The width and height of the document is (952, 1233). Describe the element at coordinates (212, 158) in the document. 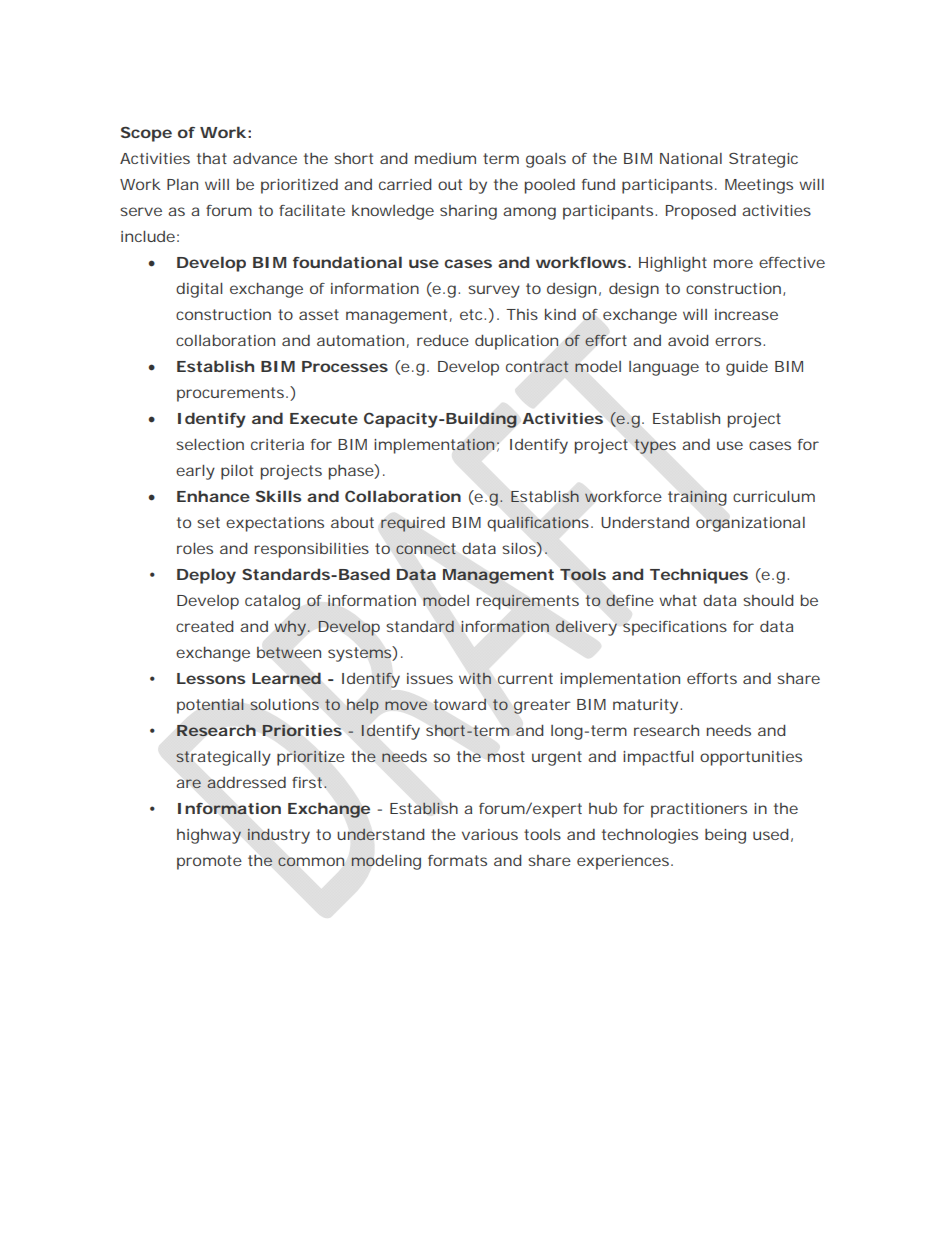

I see `that` at that location.
